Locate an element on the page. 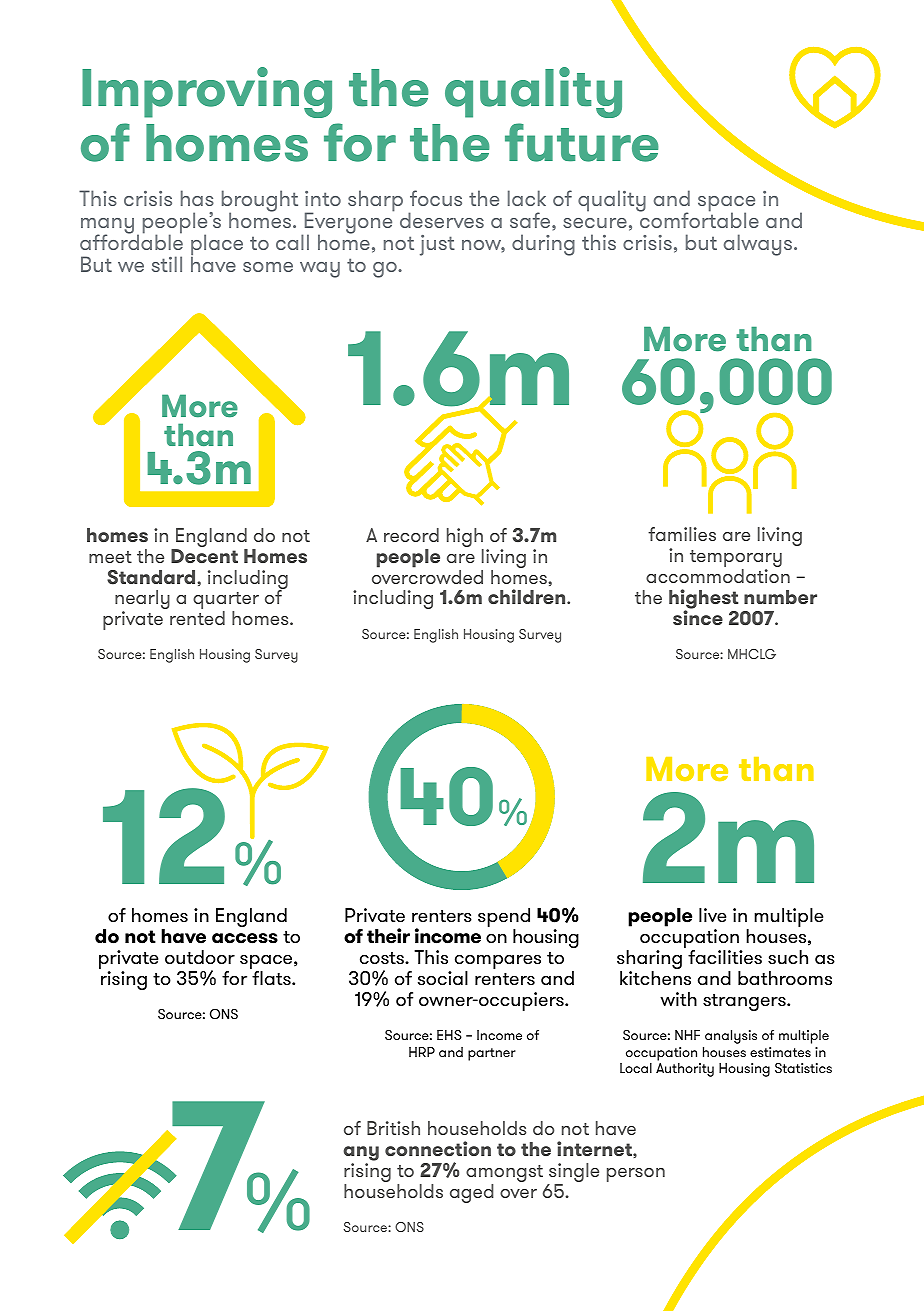 This image has height=1311, width=924. British is located at coordinates (393, 1128).
